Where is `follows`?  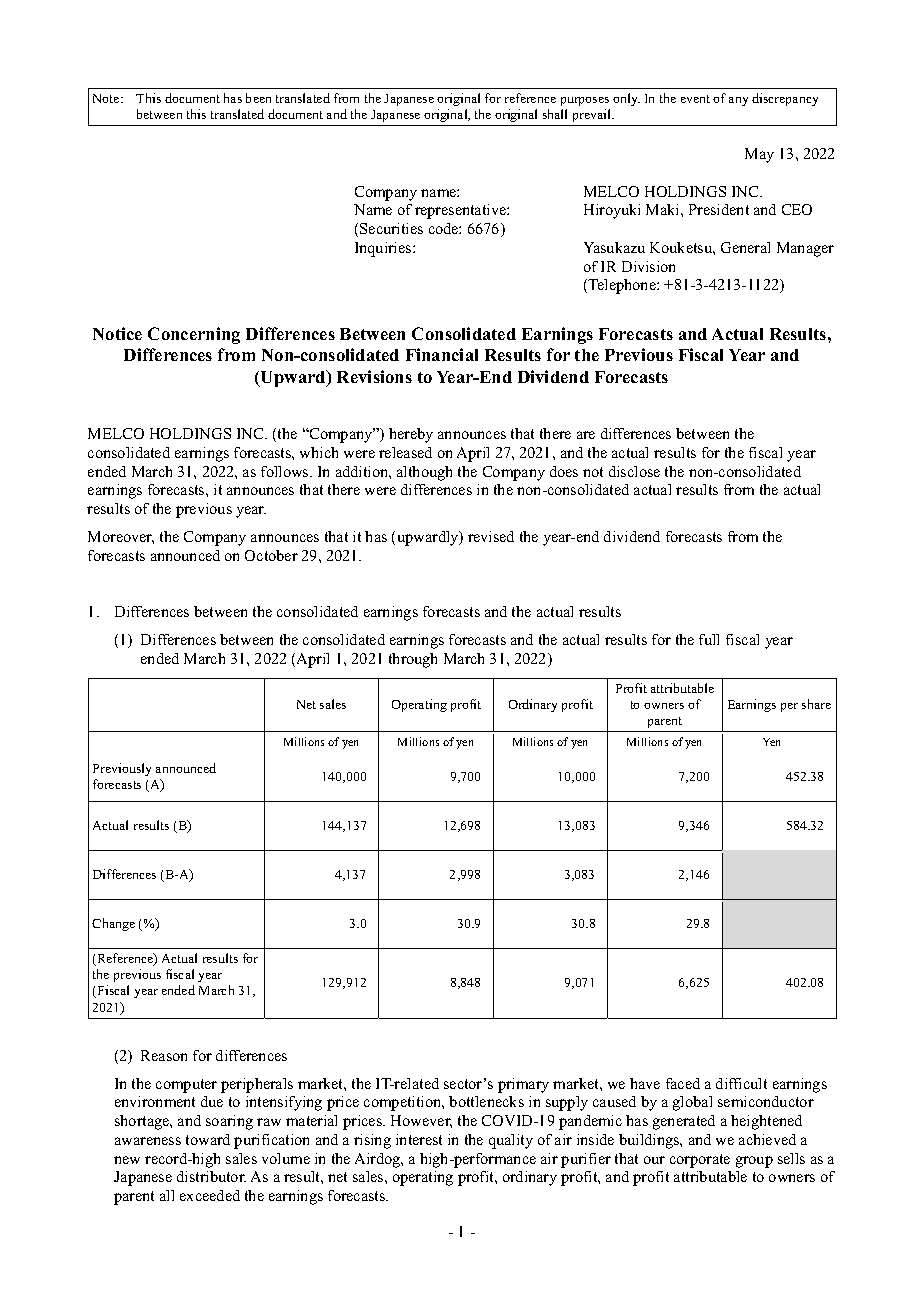 follows is located at coordinates (286, 471).
